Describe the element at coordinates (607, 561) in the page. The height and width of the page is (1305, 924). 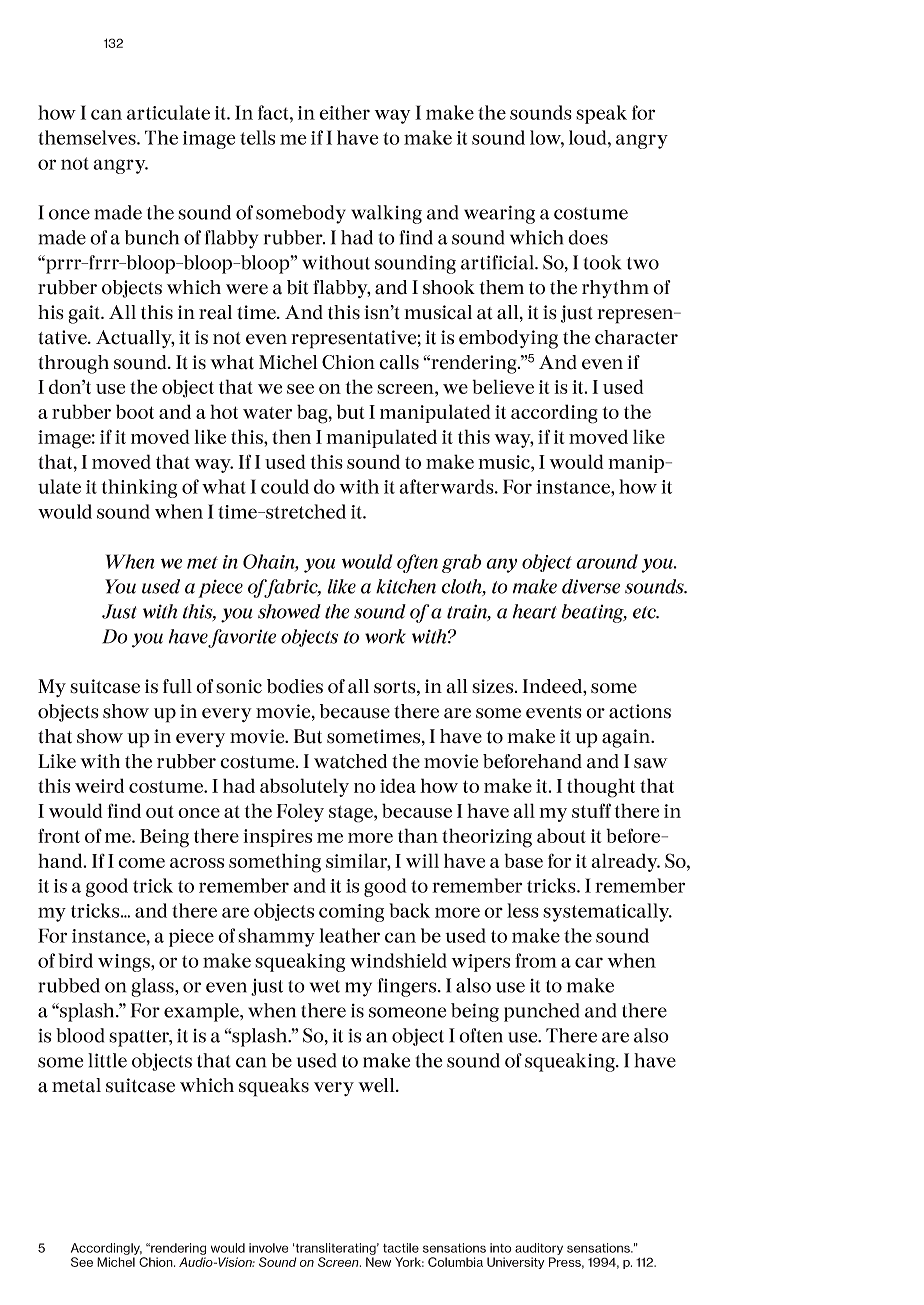
I see `around` at that location.
